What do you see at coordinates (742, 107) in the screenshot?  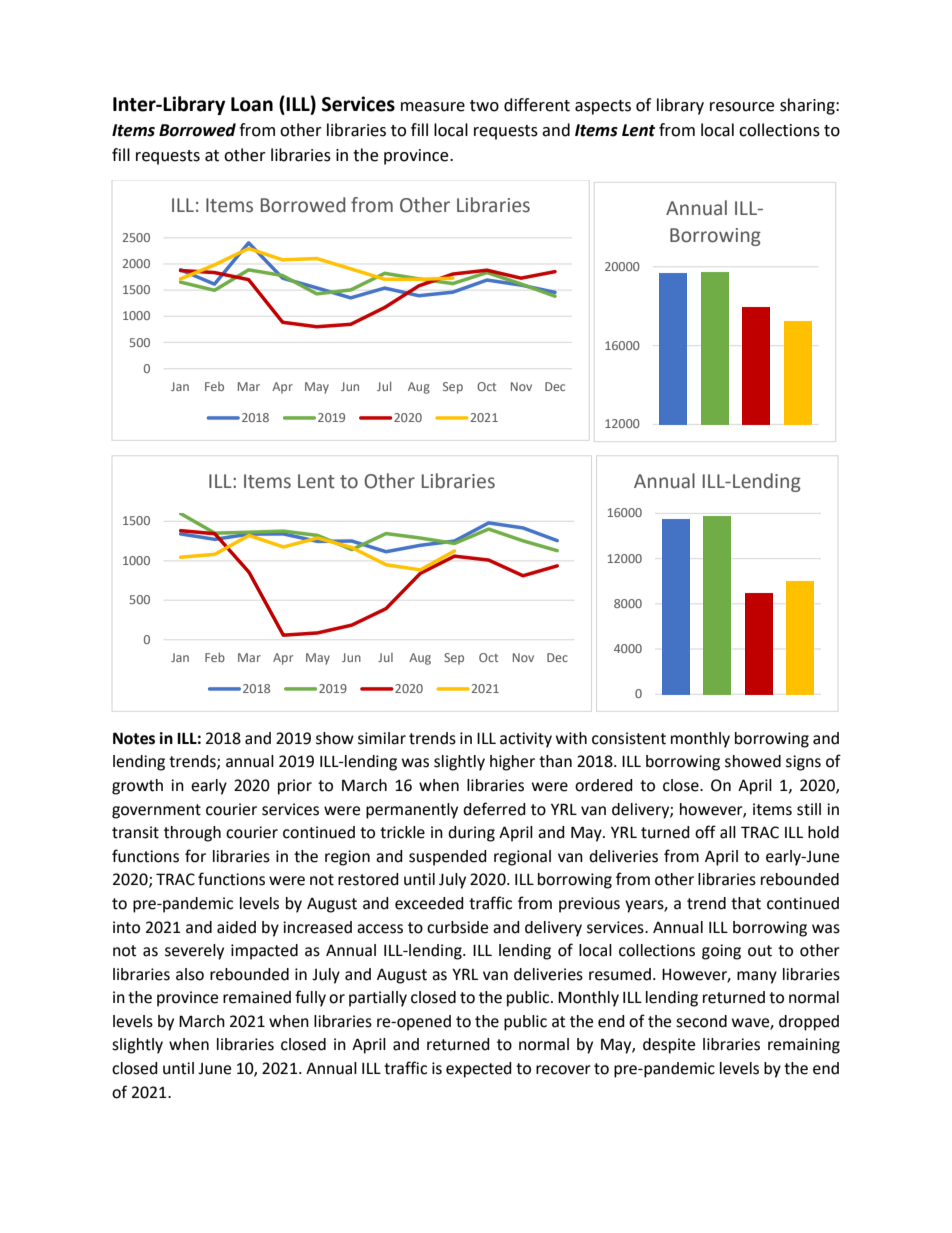 I see `resource` at bounding box center [742, 107].
